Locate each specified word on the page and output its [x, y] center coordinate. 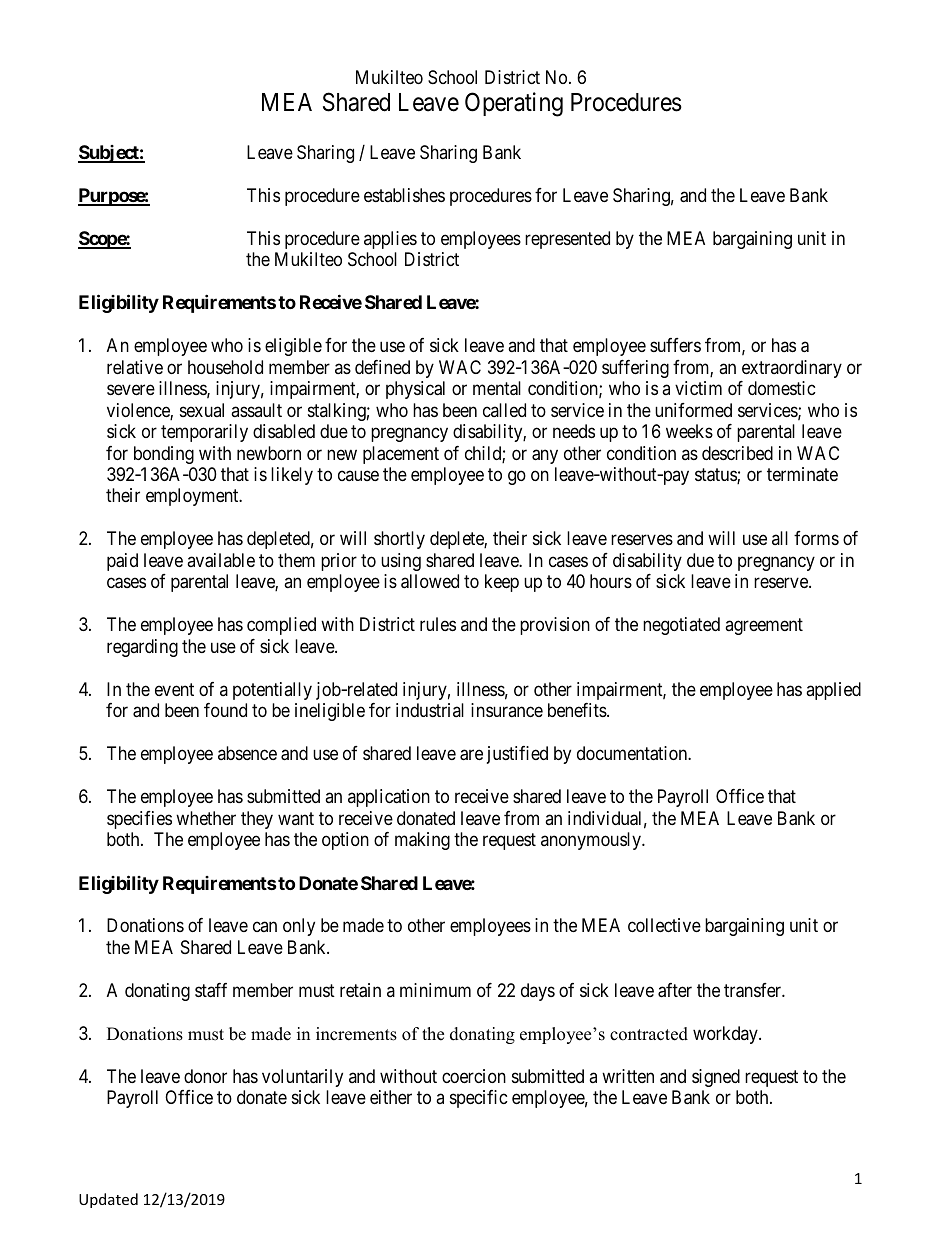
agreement [764, 627]
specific [479, 1099]
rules [438, 624]
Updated [108, 1200]
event [174, 689]
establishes [404, 195]
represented [567, 240]
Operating [514, 104]
